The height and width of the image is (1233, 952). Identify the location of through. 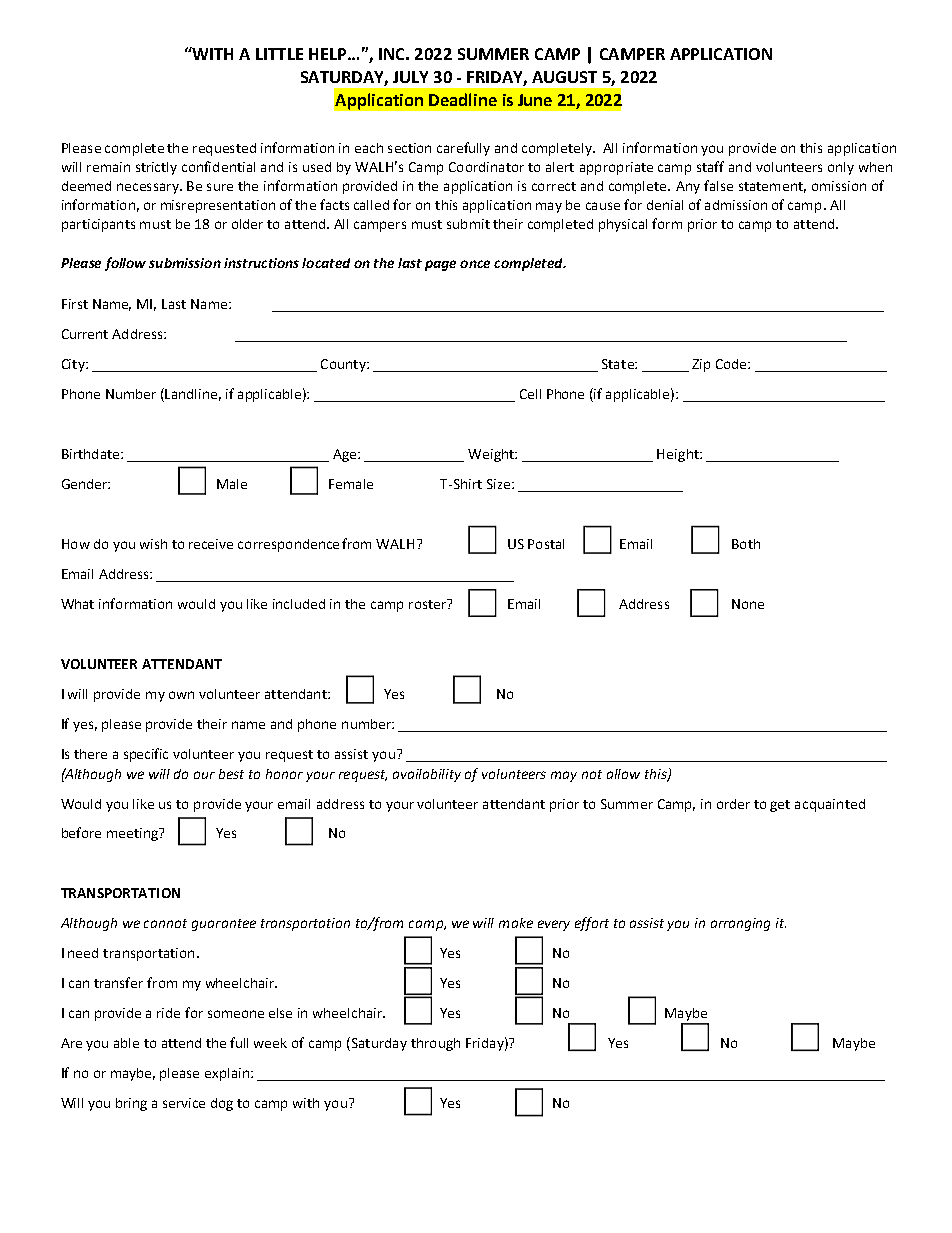
(435, 1044).
